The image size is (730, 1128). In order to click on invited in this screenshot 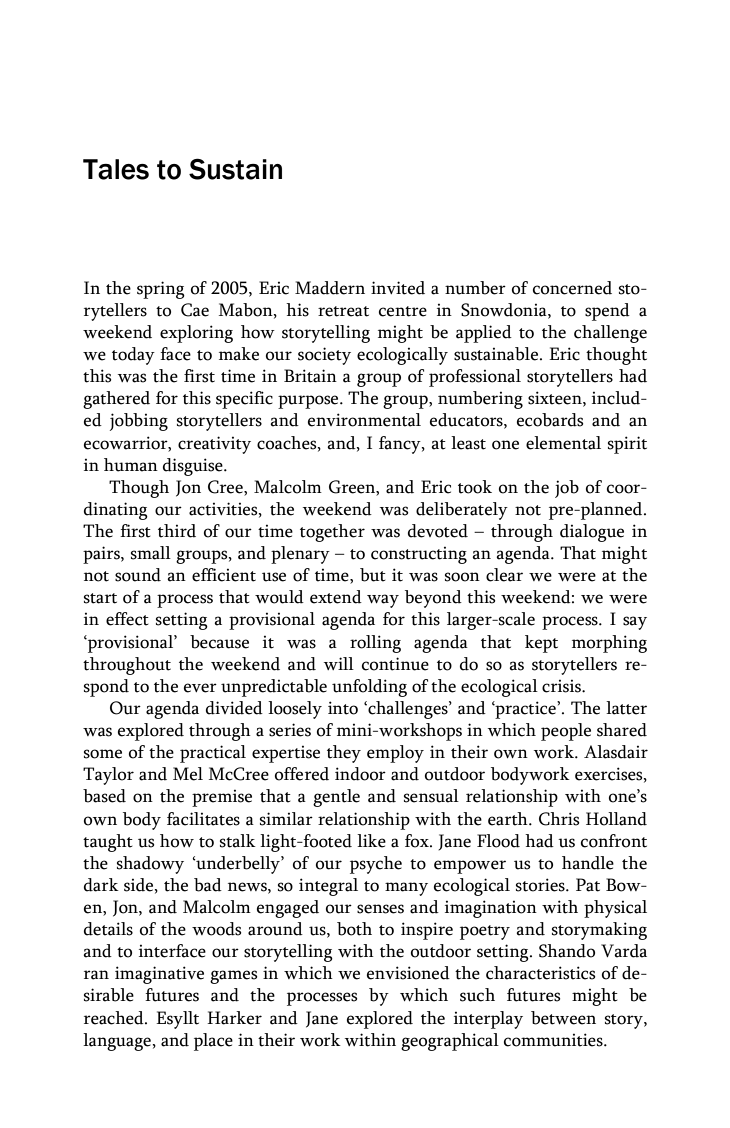, I will do `click(398, 288)`.
